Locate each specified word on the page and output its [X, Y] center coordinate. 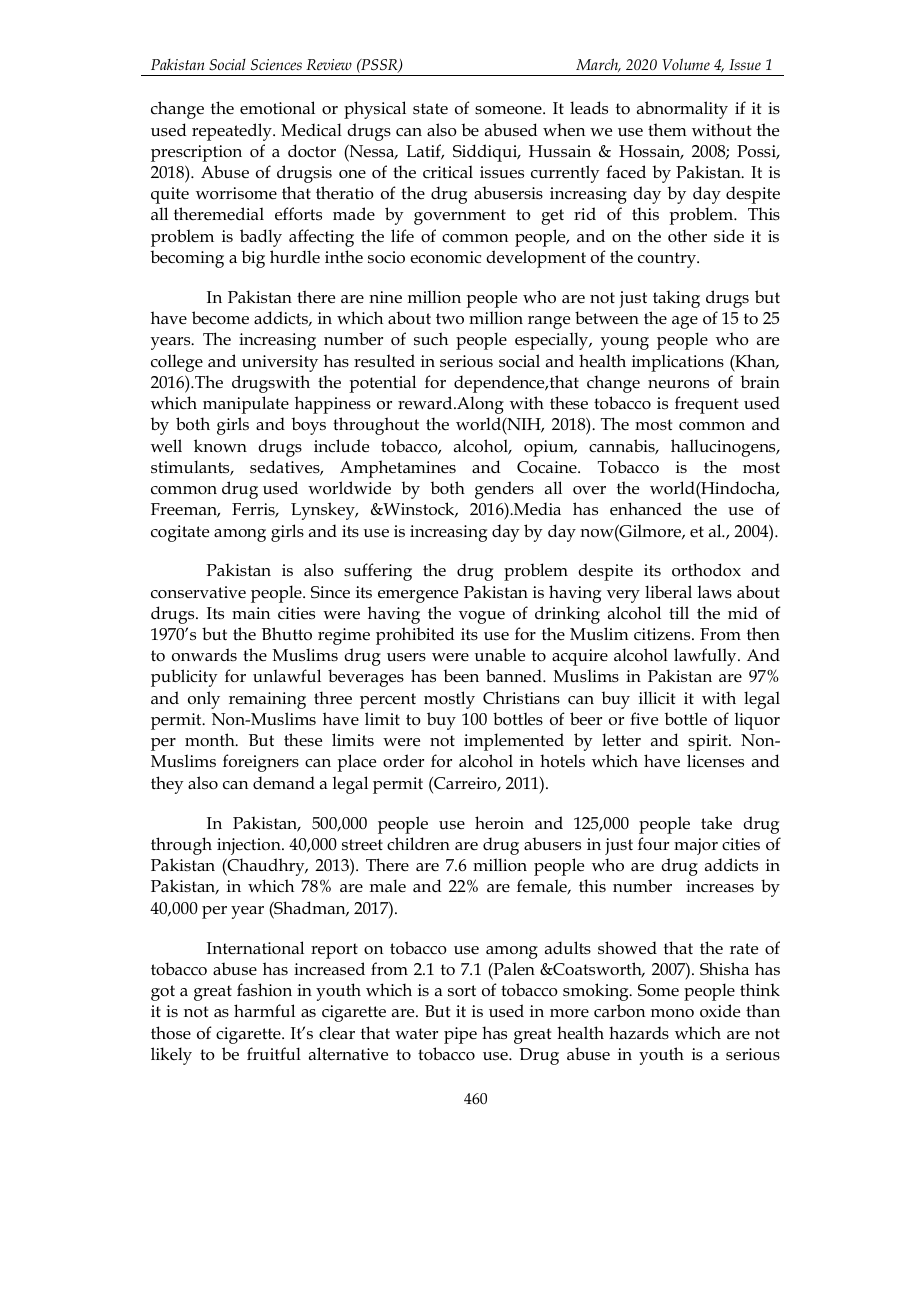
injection [250, 846]
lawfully [706, 657]
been [461, 675]
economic [445, 257]
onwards [204, 655]
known [220, 446]
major [696, 846]
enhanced [646, 509]
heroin [499, 823]
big [253, 259]
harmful [264, 1011]
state [430, 108]
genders [504, 490]
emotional [277, 108]
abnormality [682, 110]
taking [676, 299]
